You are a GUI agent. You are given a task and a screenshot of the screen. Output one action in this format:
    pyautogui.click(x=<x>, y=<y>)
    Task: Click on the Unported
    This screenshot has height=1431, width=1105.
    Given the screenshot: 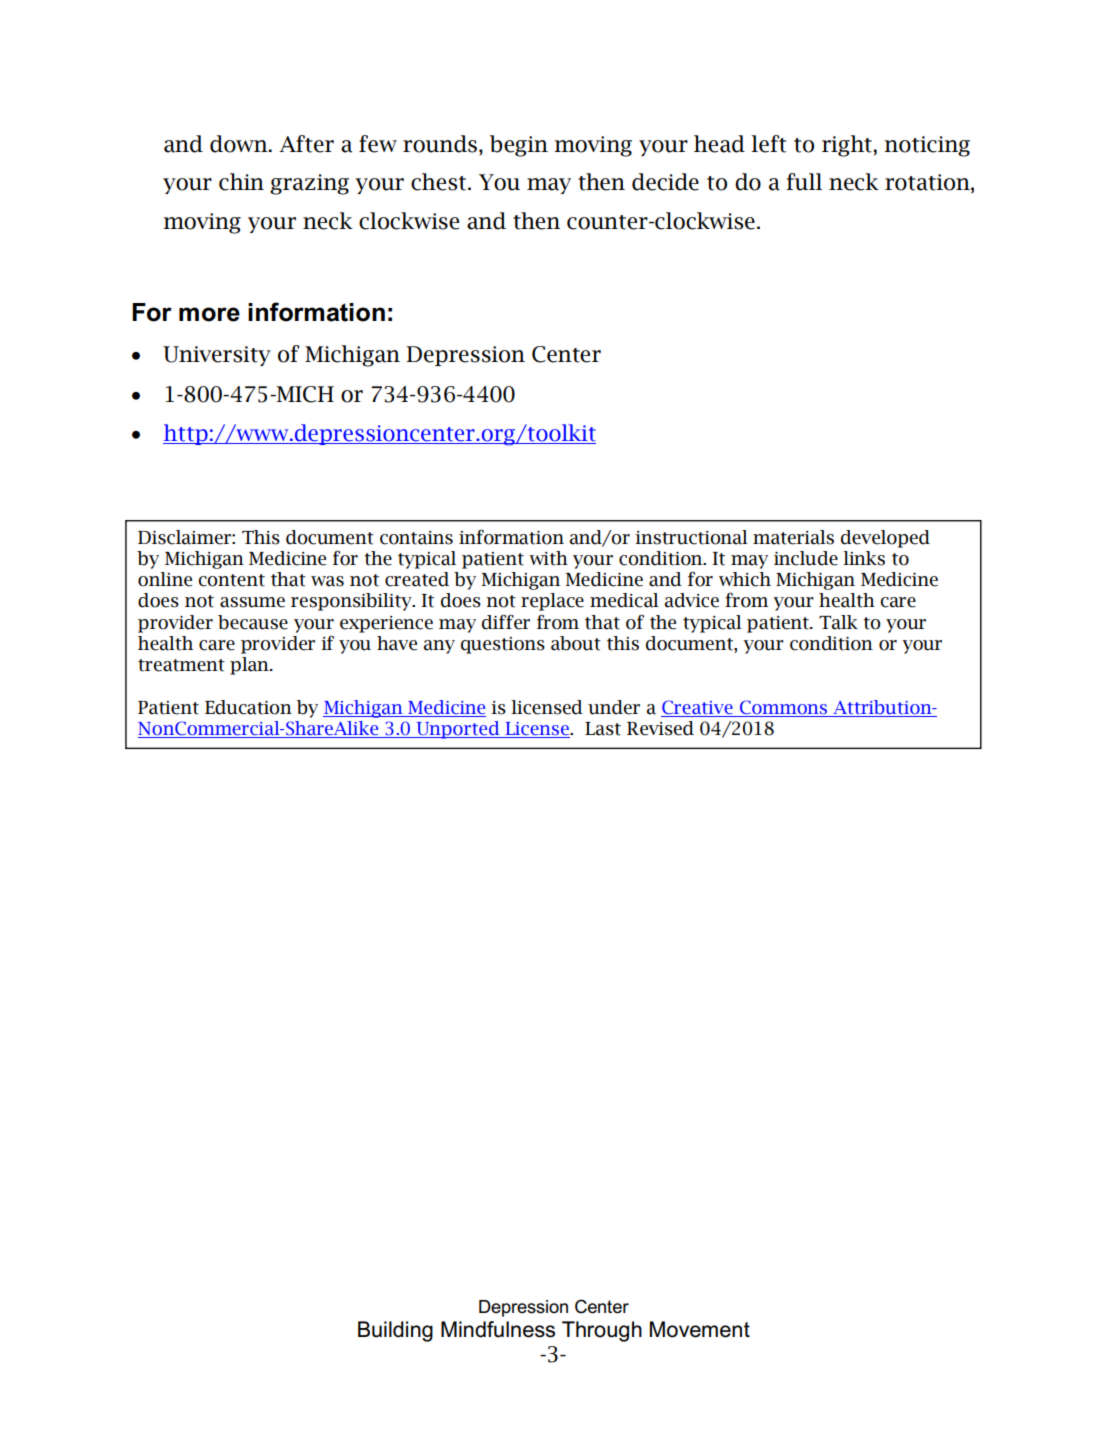 What is the action you would take?
    pyautogui.click(x=458, y=730)
